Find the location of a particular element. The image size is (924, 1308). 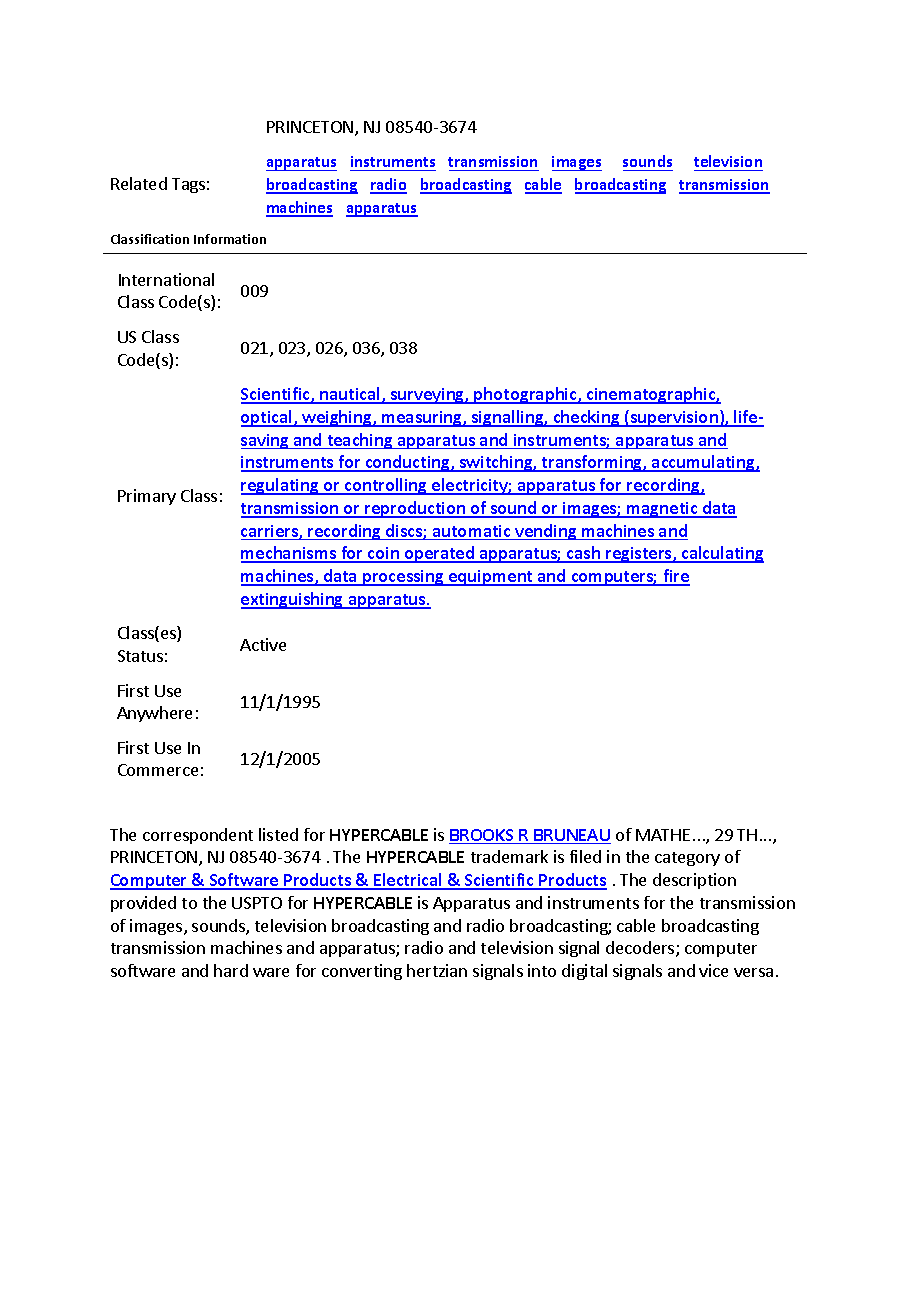

mechanisms is located at coordinates (290, 554).
